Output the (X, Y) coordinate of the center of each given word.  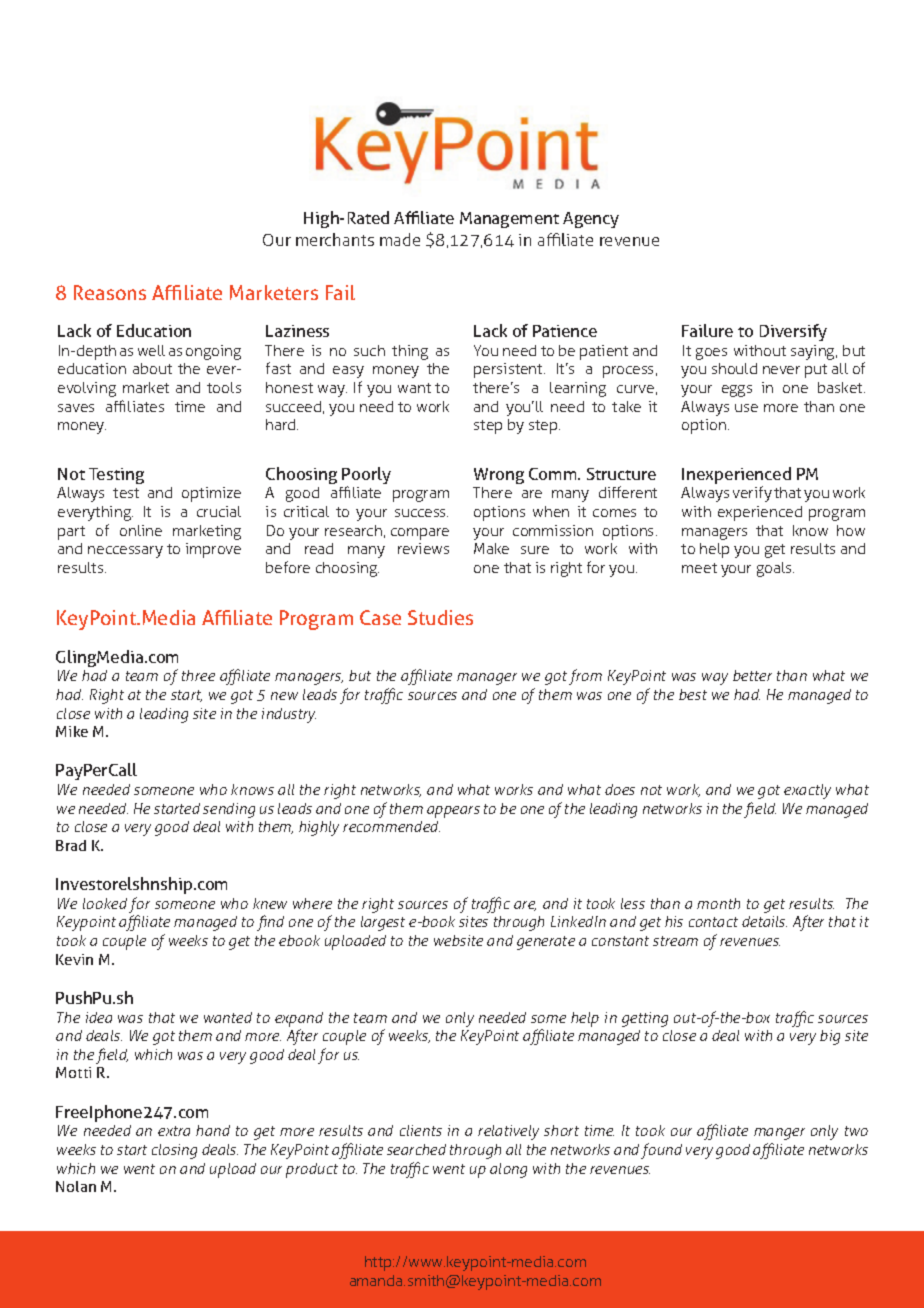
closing (174, 1151)
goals (775, 569)
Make (491, 548)
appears (453, 812)
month (718, 903)
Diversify (793, 332)
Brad (71, 845)
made (400, 239)
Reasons (110, 292)
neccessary (125, 552)
